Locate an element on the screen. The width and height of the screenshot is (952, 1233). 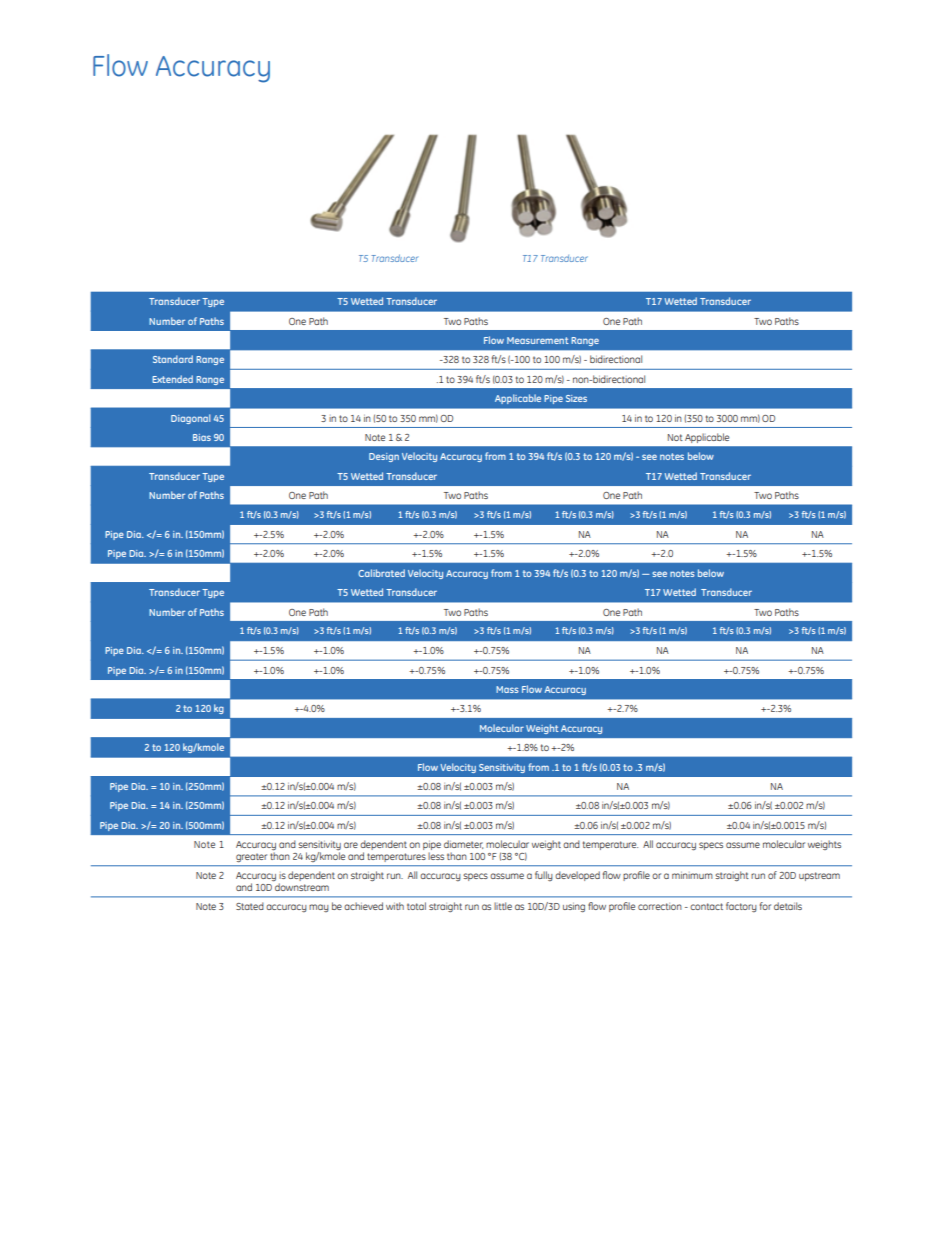
Stated is located at coordinates (250, 906).
